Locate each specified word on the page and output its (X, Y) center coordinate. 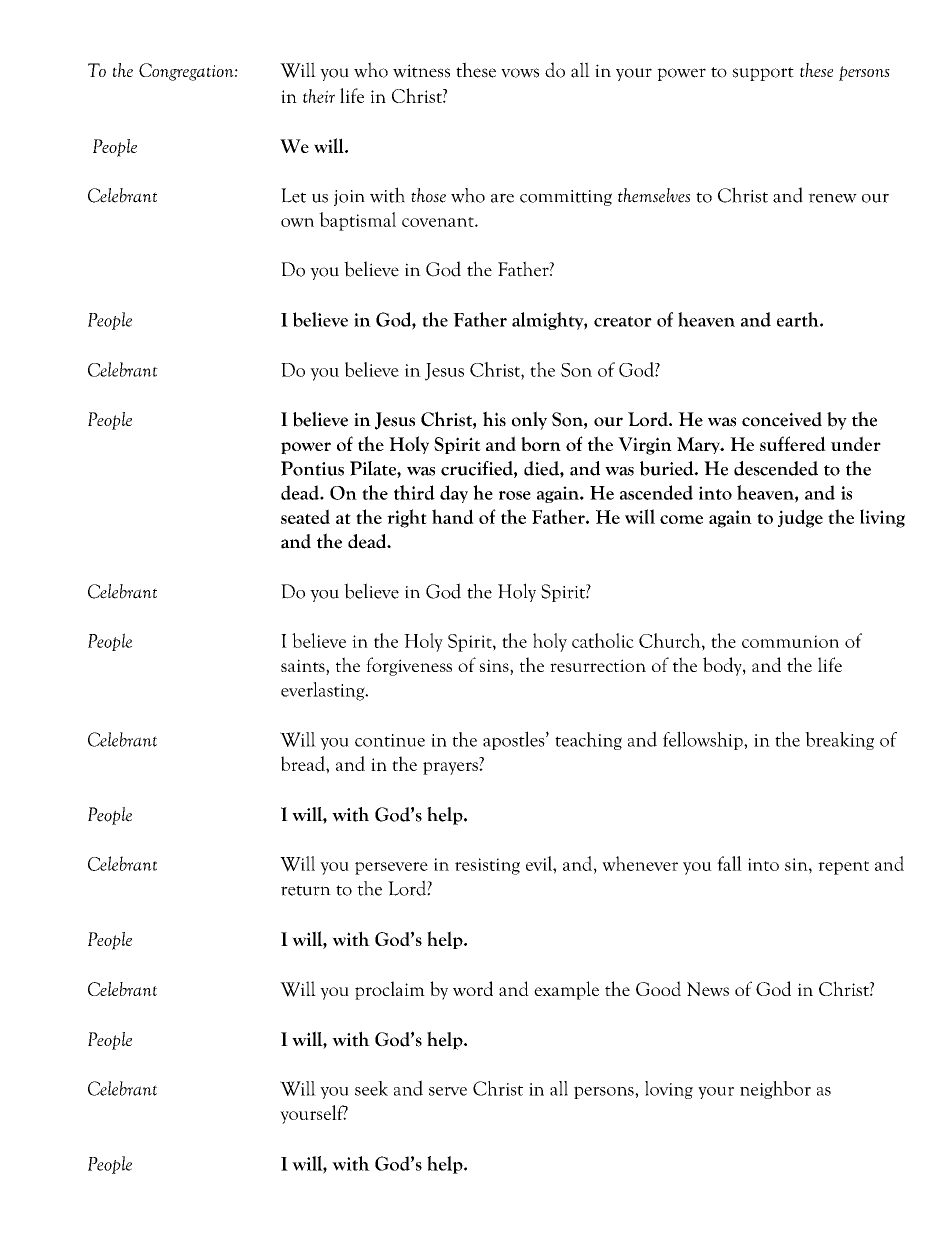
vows (520, 73)
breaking (839, 741)
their (319, 96)
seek (371, 1088)
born (541, 444)
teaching (588, 741)
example (566, 990)
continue (390, 740)
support (763, 74)
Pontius (312, 468)
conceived (782, 419)
